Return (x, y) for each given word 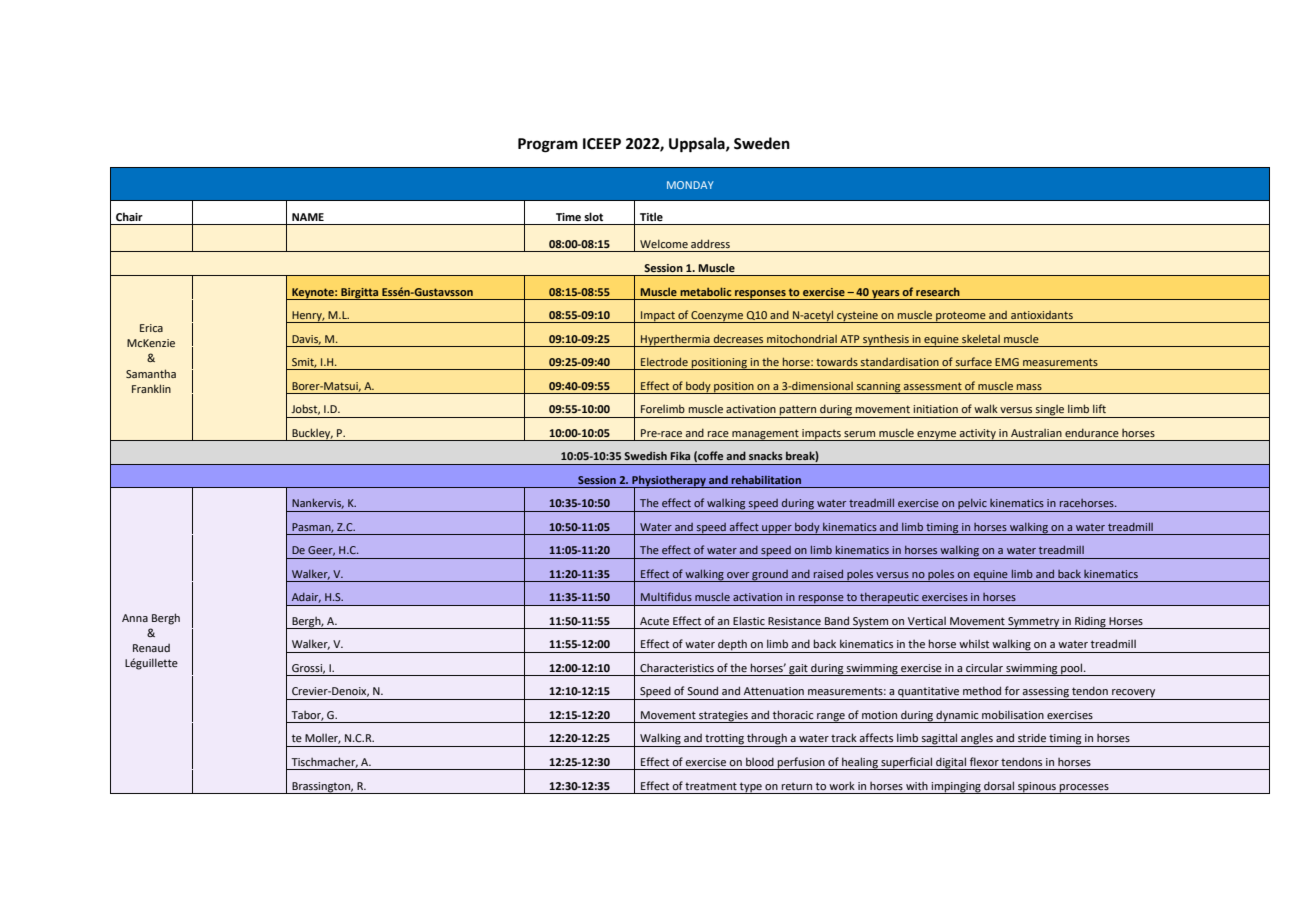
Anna (135, 618)
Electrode (664, 361)
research (938, 291)
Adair (306, 598)
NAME (308, 217)
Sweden (762, 143)
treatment (711, 786)
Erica (151, 328)
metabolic (705, 291)
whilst (974, 643)
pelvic (972, 505)
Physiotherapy (669, 481)
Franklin (151, 388)
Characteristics (677, 668)
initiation (935, 409)
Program (548, 145)
